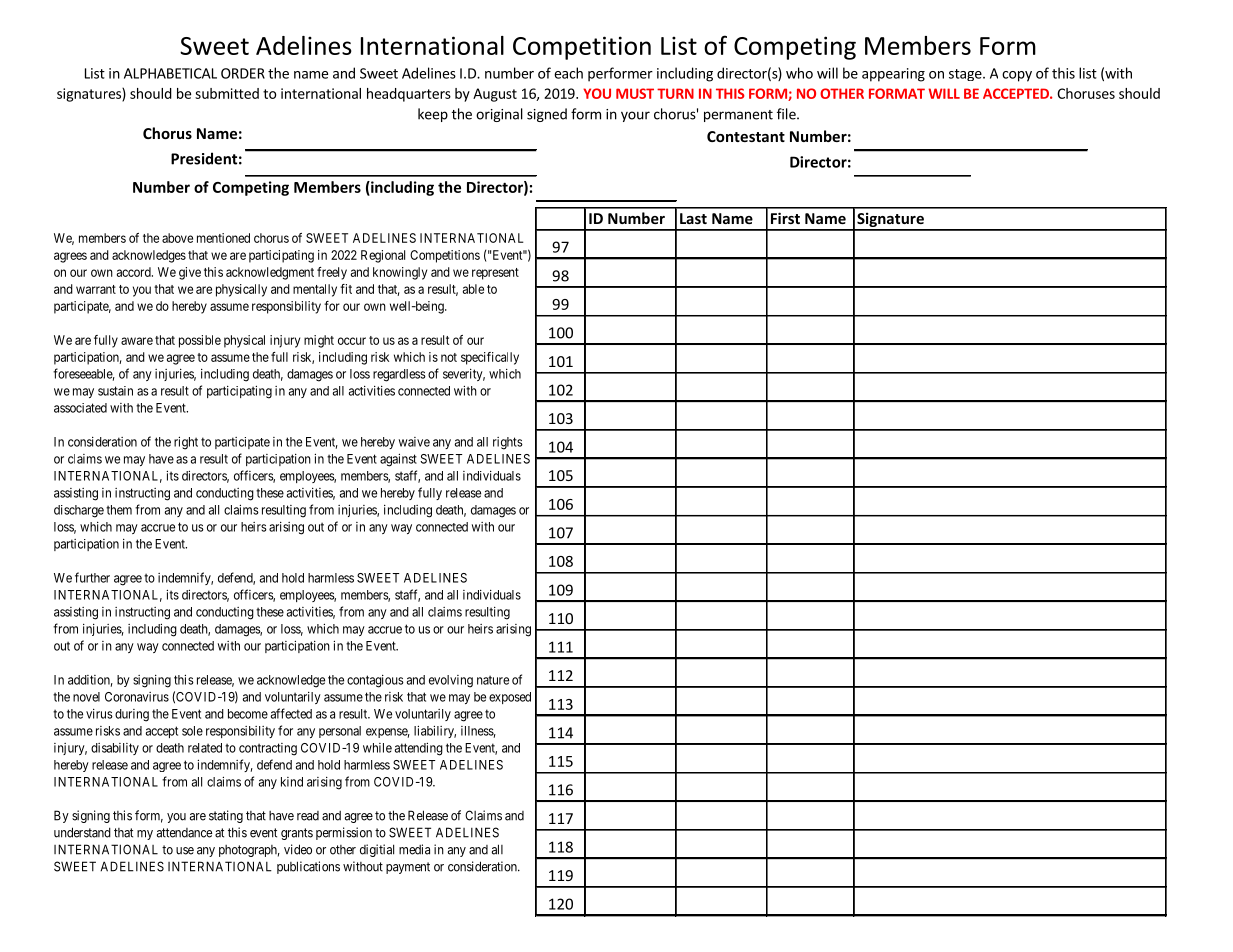  Describe the element at coordinates (408, 868) in the page. I see `payment` at that location.
